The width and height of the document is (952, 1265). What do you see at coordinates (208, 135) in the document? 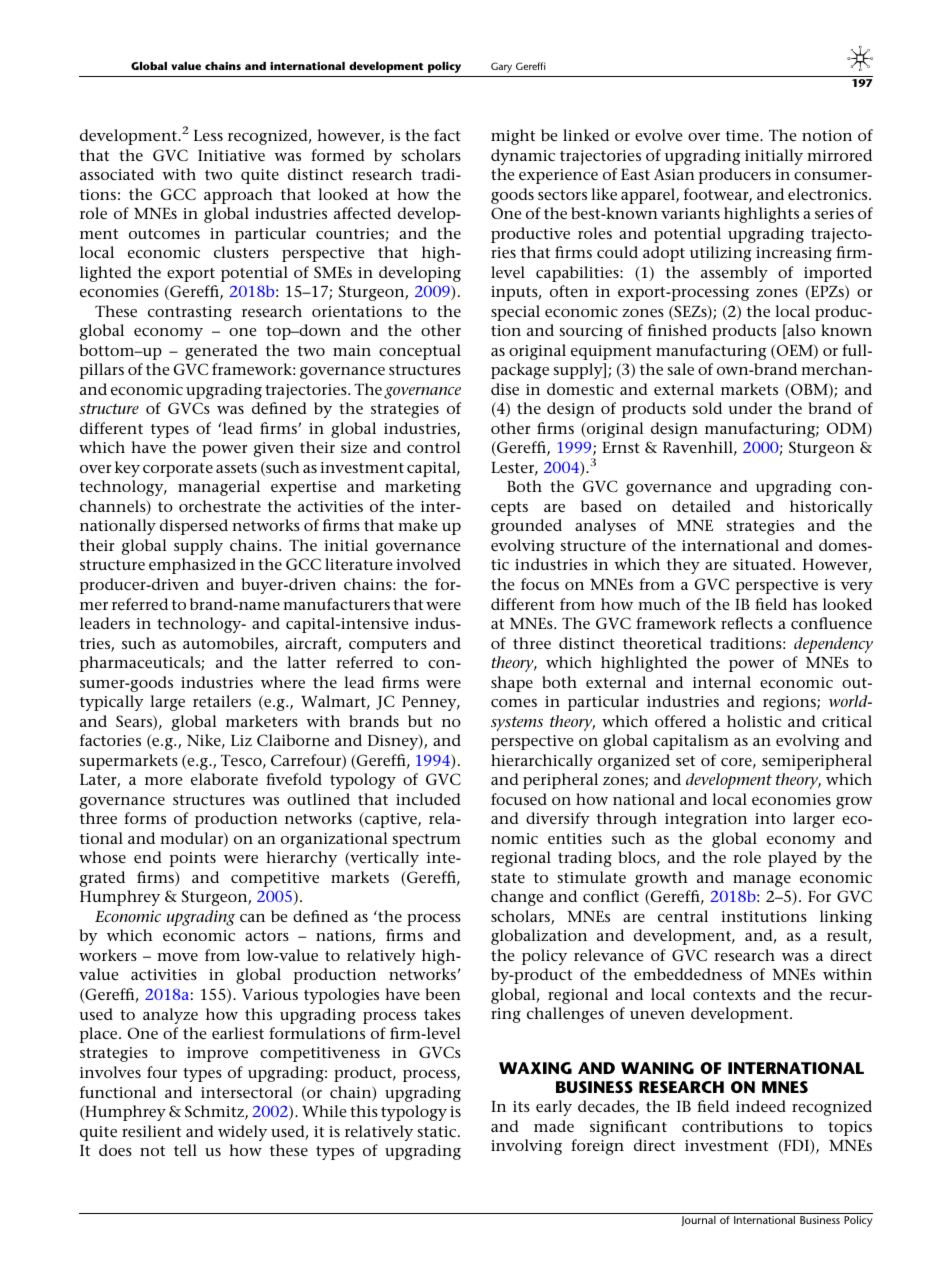
I see `Less` at bounding box center [208, 135].
